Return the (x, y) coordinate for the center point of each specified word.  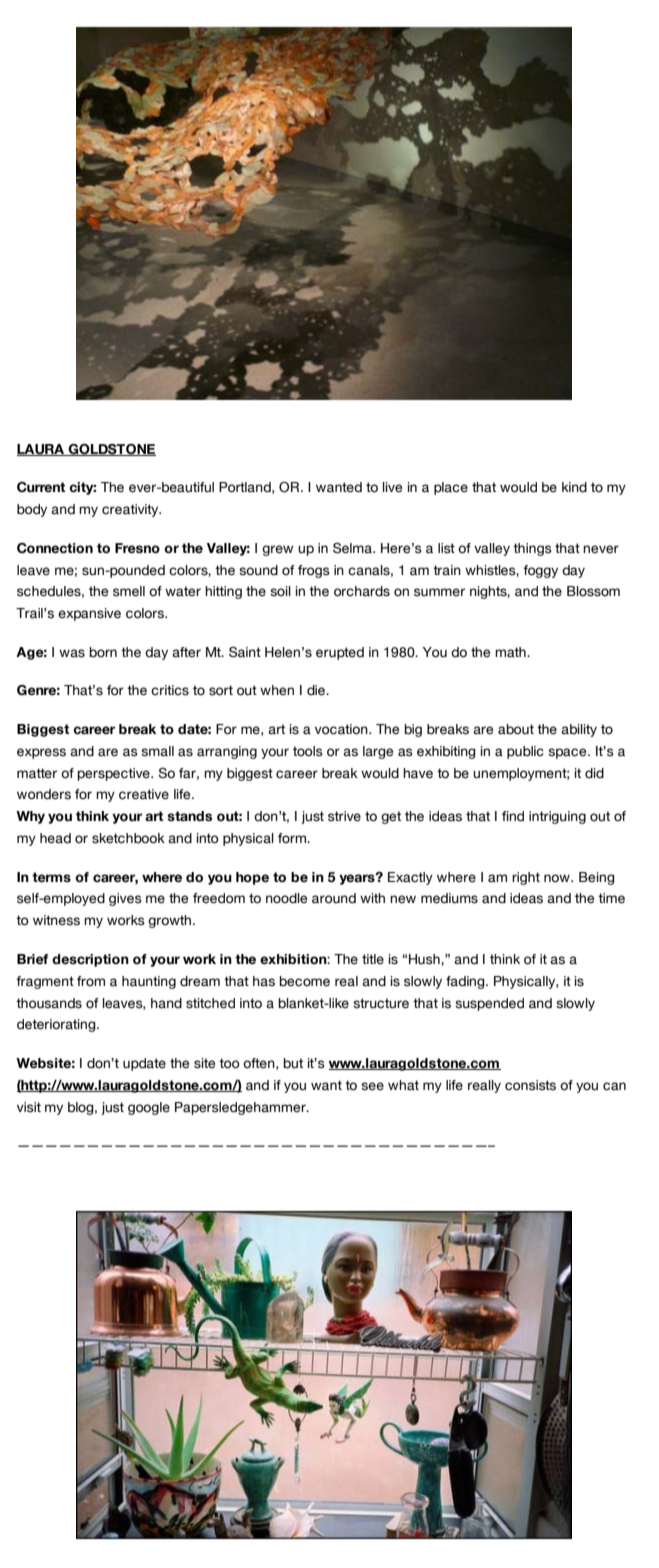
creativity (131, 510)
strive (344, 816)
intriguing (557, 817)
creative (144, 794)
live (392, 487)
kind (574, 487)
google (149, 1108)
